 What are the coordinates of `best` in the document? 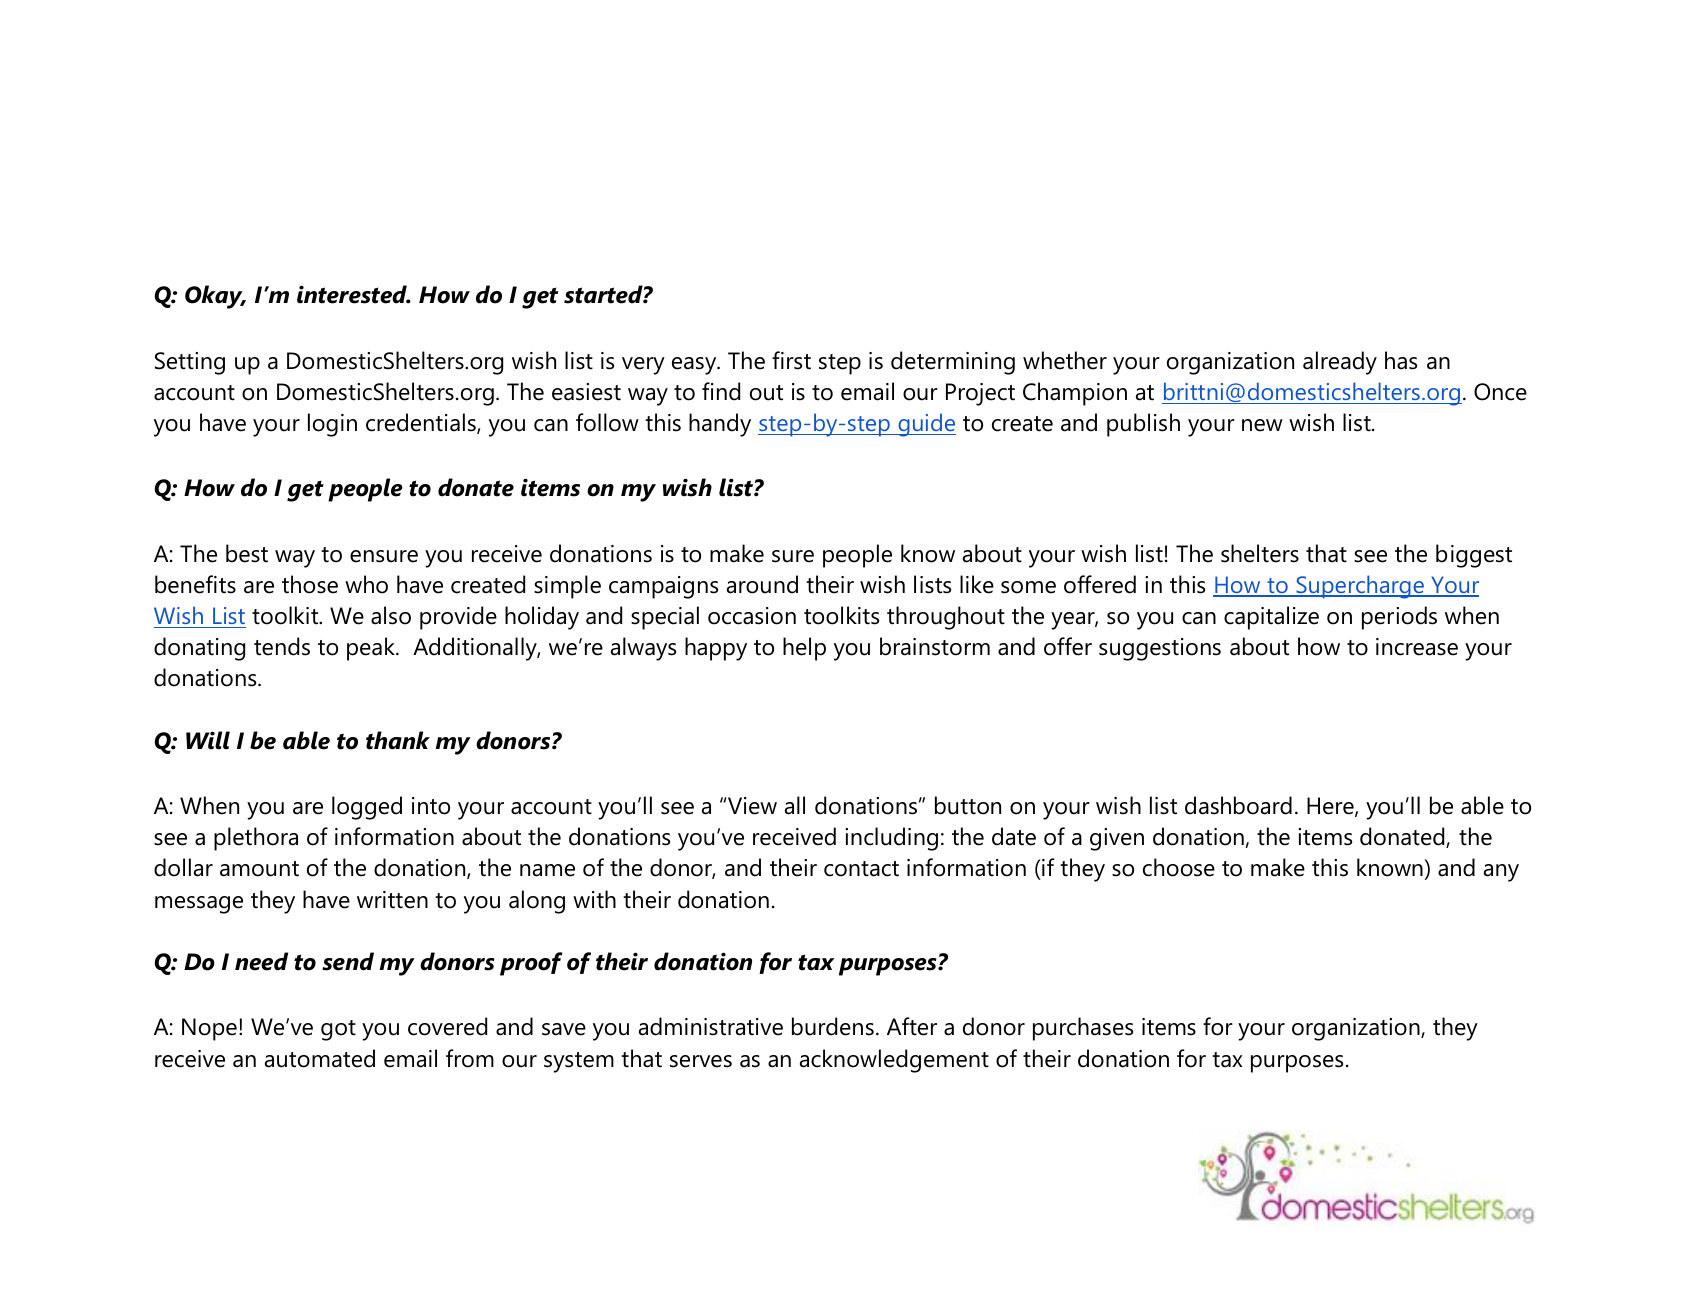 It's located at (247, 553).
